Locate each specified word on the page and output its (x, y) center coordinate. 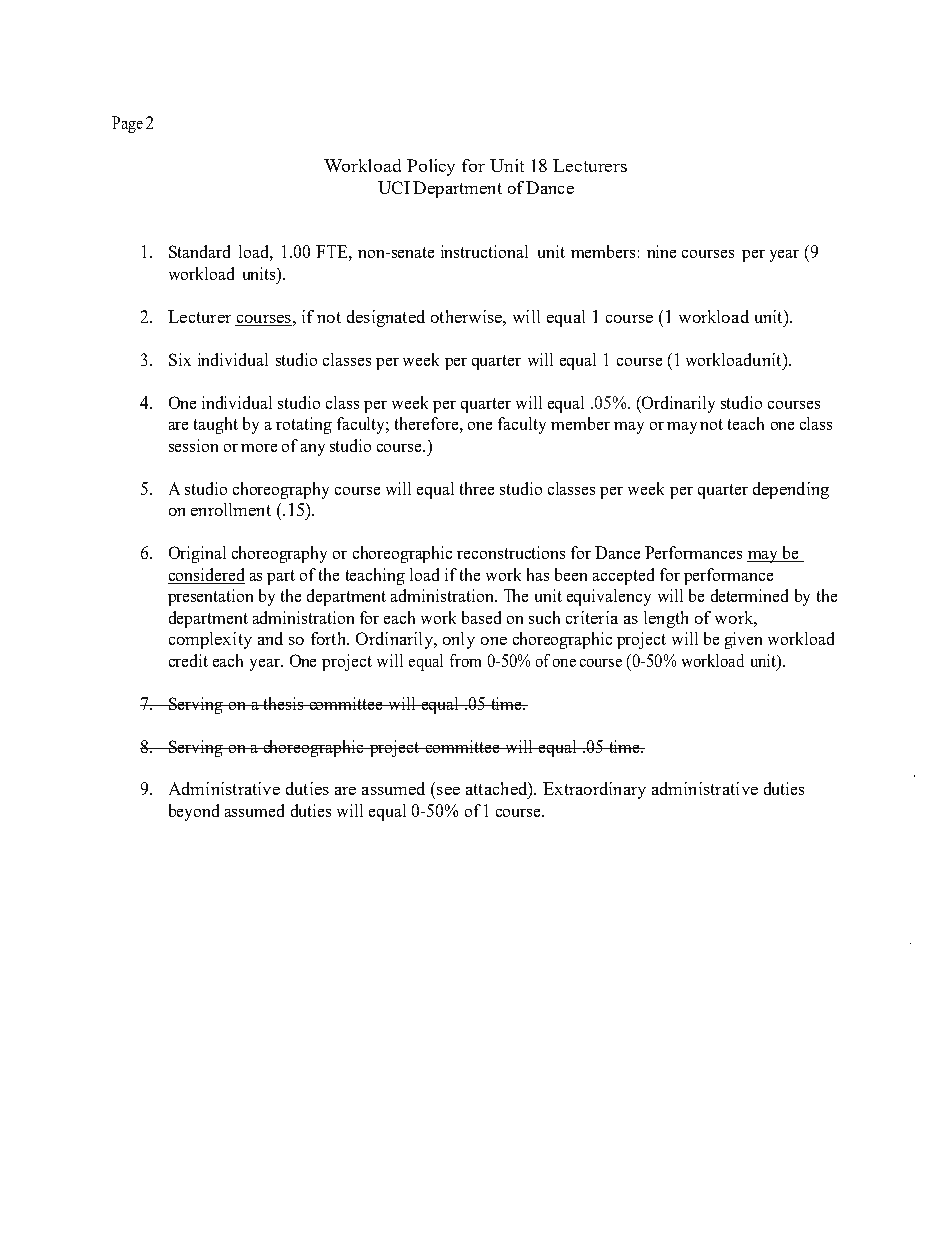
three (477, 488)
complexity (210, 640)
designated (386, 318)
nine (661, 251)
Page (127, 124)
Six (180, 359)
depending (791, 490)
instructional (484, 251)
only (459, 640)
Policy (431, 167)
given (743, 640)
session (193, 445)
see (448, 791)
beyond (194, 812)
